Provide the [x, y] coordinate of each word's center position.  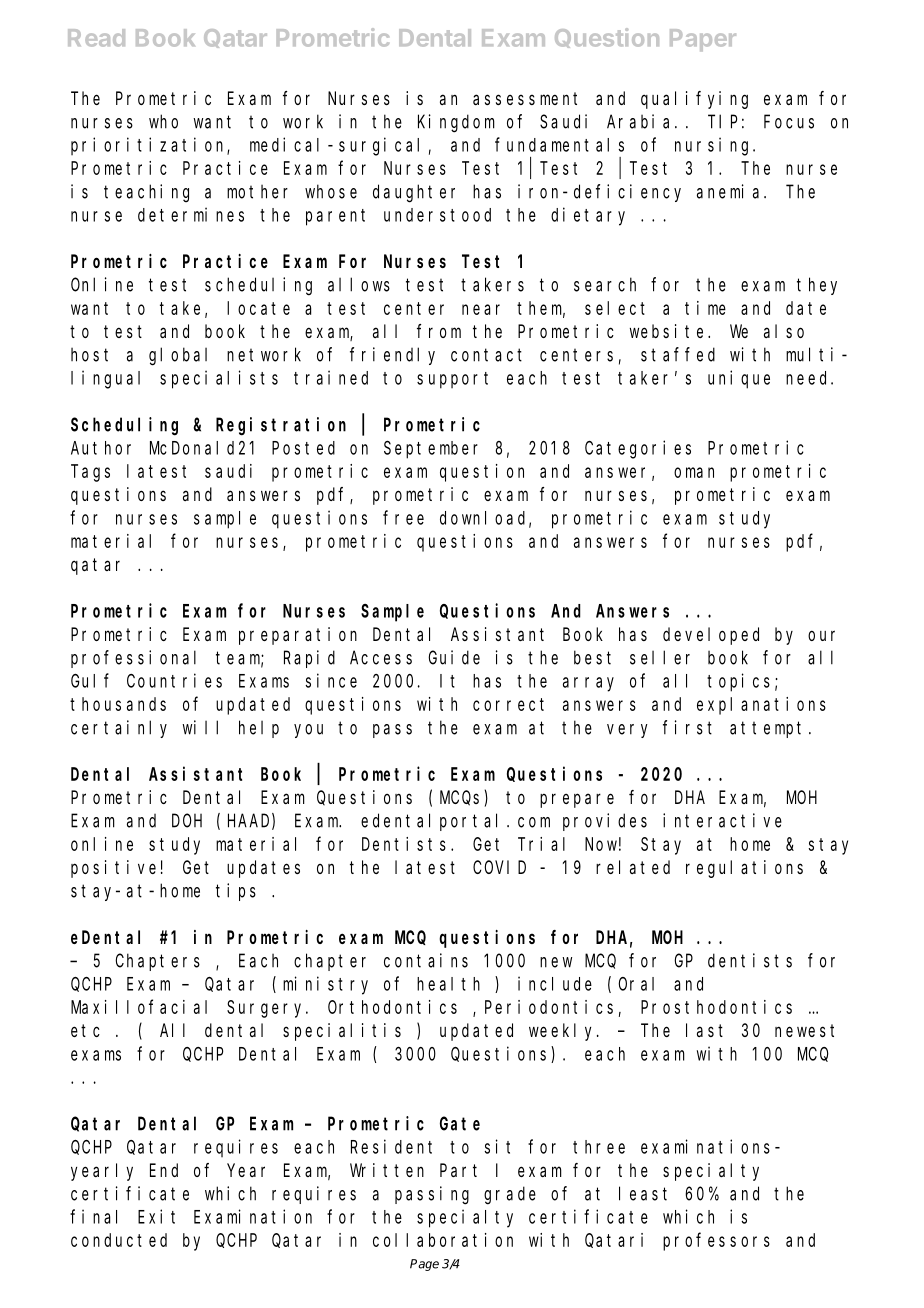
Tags [90, 473]
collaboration [443, 1240]
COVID [499, 867]
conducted [119, 1240]
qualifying [694, 100]
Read [96, 38]
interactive [722, 820]
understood [437, 215]
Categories [638, 449]
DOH [187, 821]
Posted [303, 448]
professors [716, 1242]
